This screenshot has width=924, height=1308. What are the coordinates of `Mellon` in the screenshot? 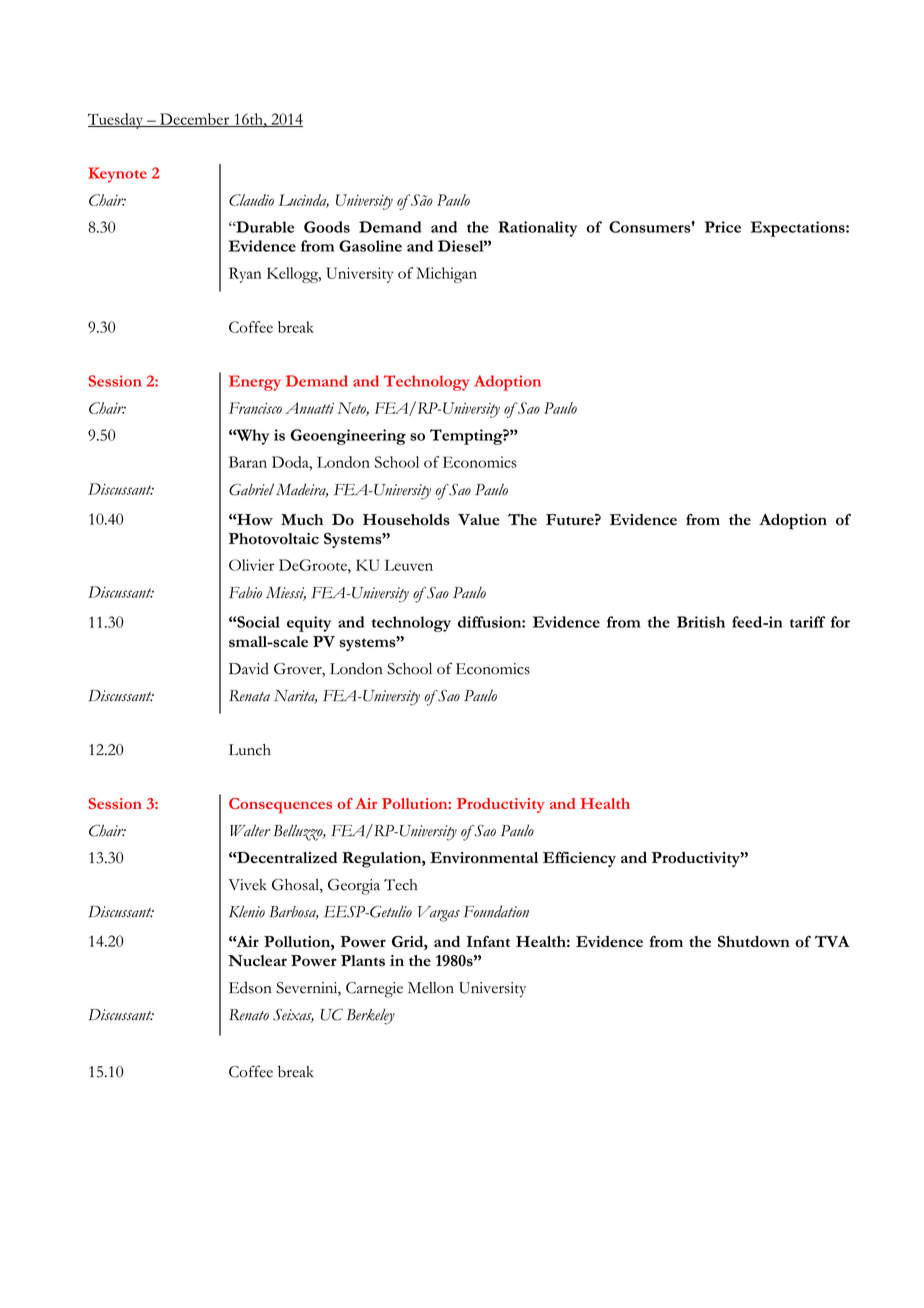 It's located at (431, 988).
